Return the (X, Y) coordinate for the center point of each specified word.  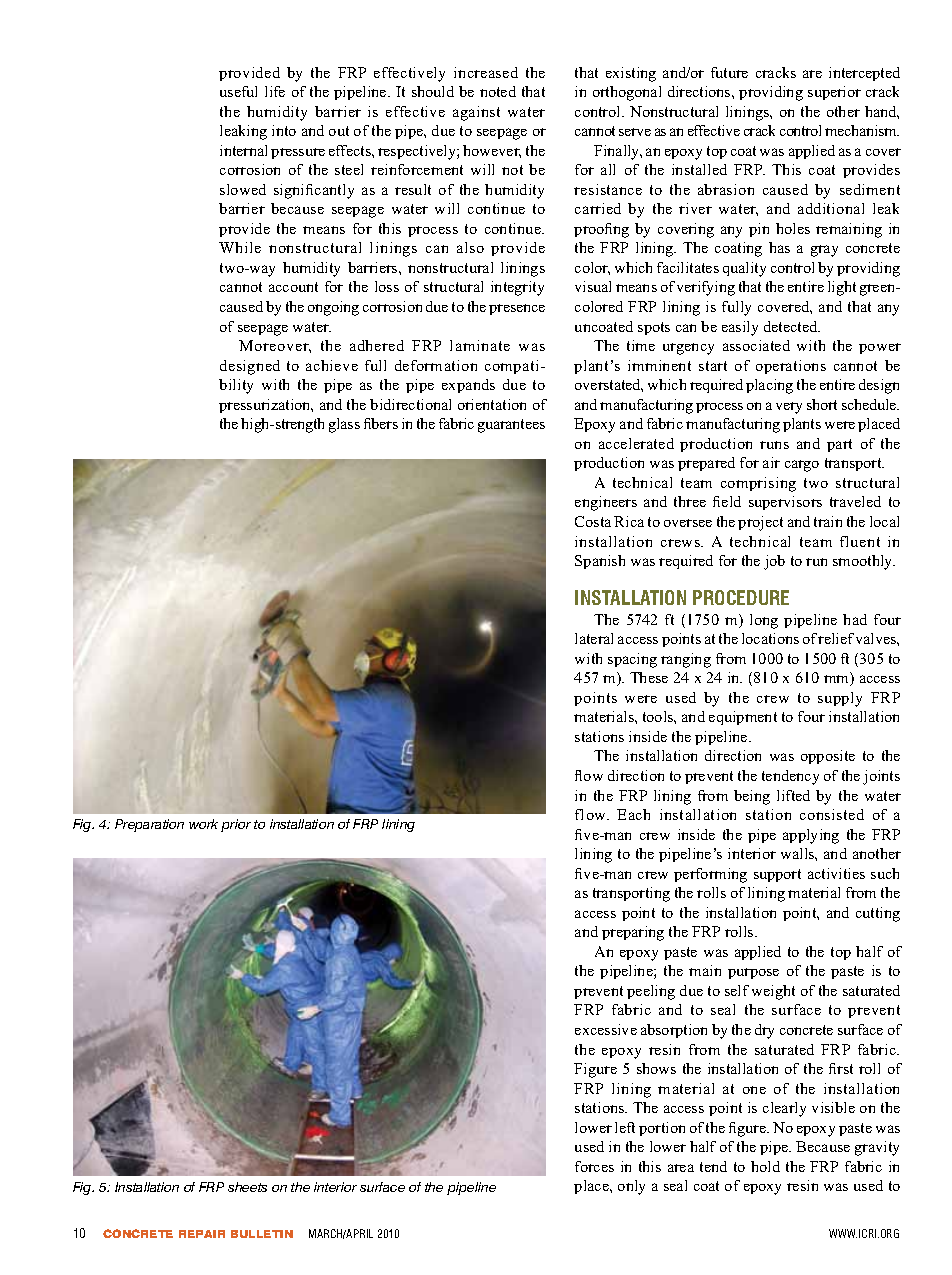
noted (498, 91)
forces (594, 1166)
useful (238, 91)
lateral (594, 638)
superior (834, 93)
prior (236, 825)
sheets (247, 1187)
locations (770, 638)
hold (765, 1166)
